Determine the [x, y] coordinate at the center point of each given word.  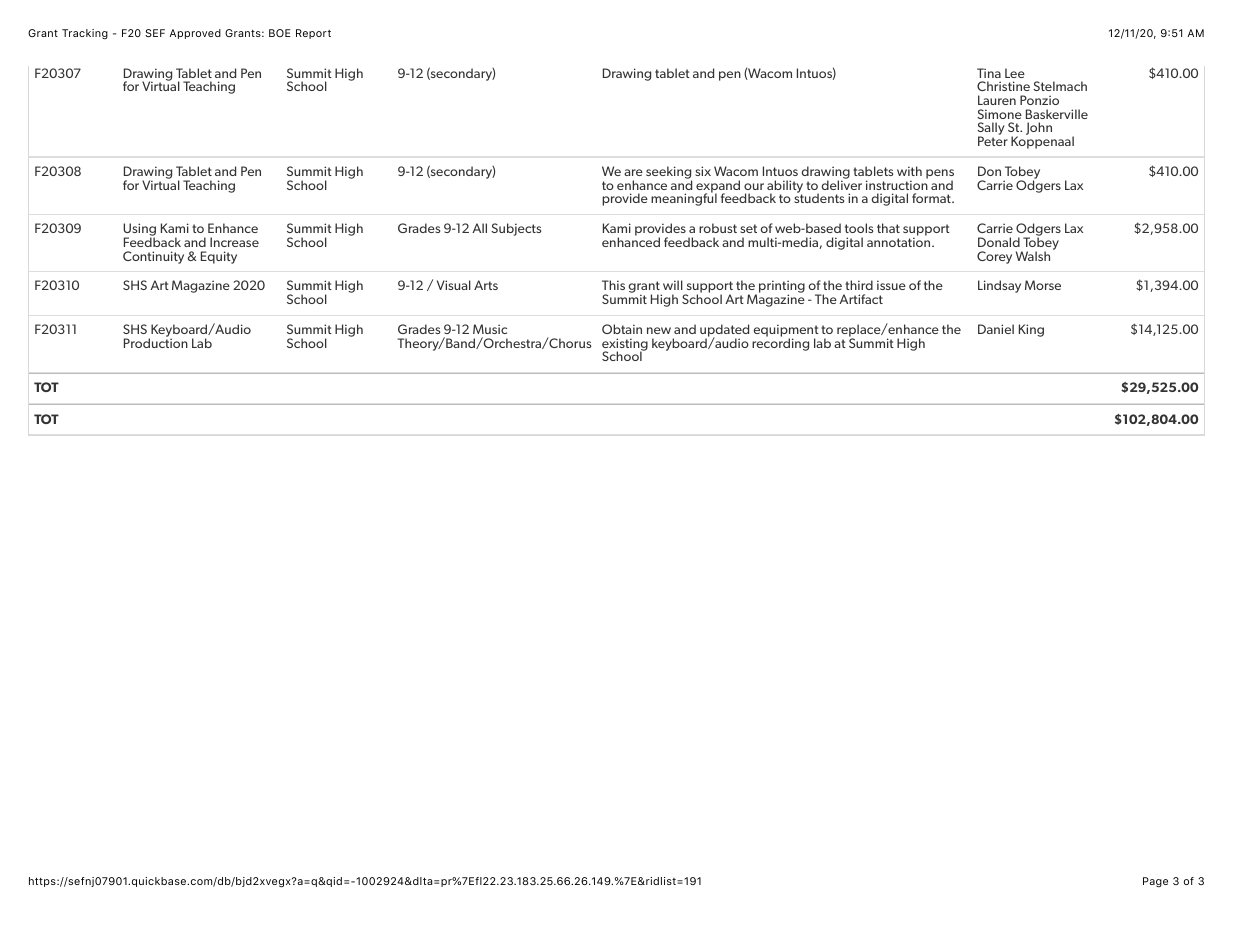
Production [156, 342]
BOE [280, 33]
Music [490, 329]
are [633, 172]
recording [780, 343]
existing [625, 345]
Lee [1015, 73]
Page [1155, 882]
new [659, 330]
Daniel [996, 329]
